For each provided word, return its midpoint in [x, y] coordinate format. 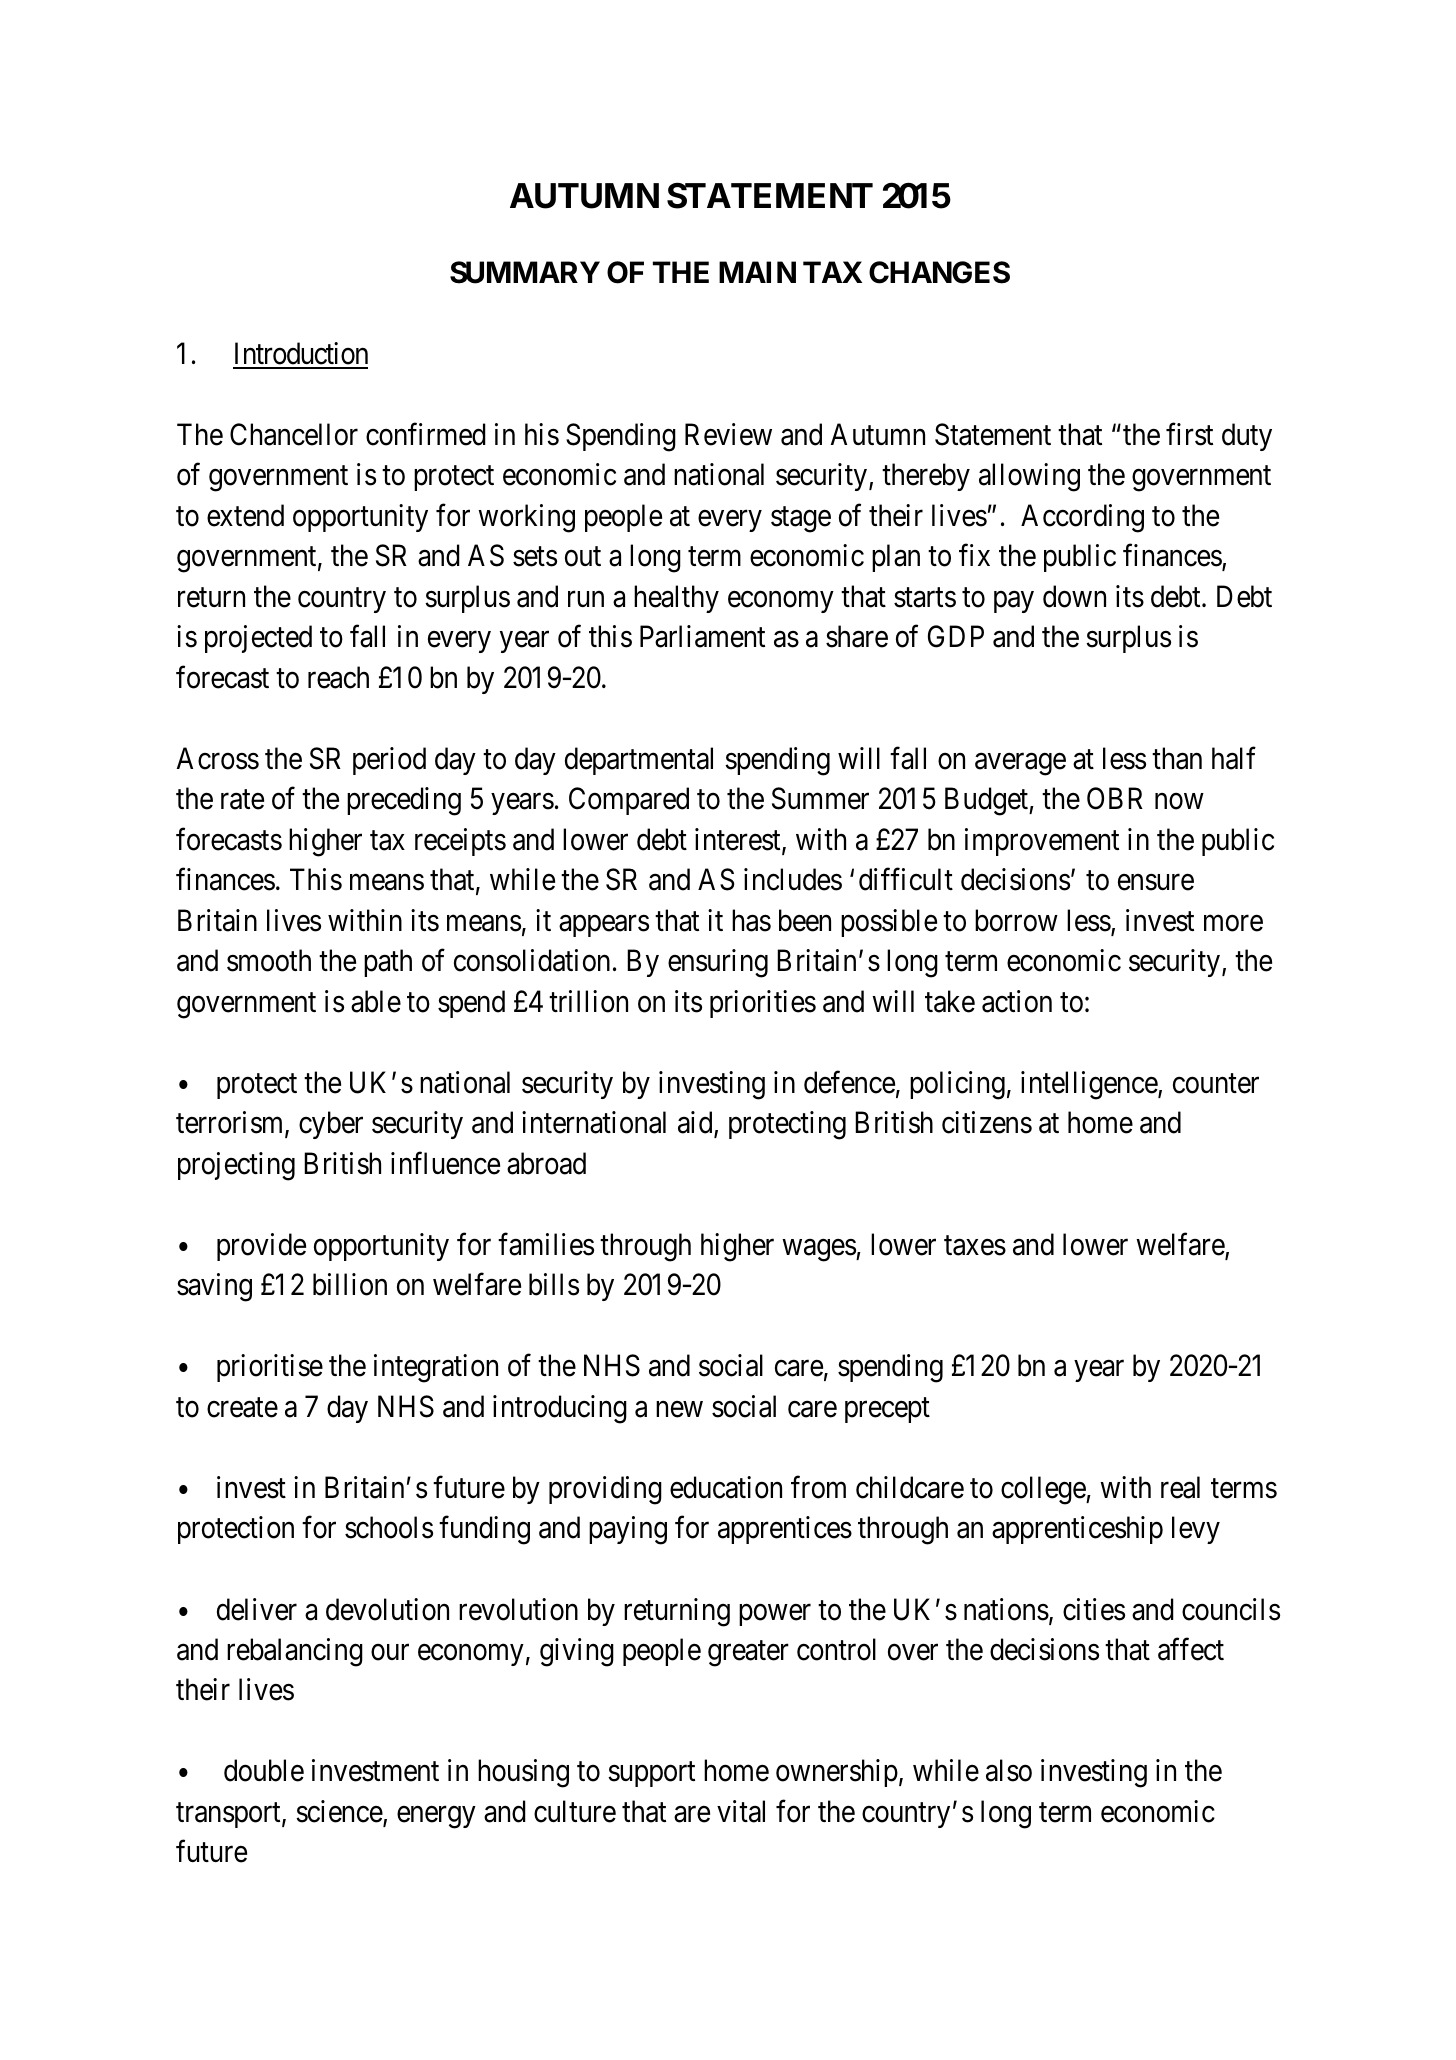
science [340, 1812]
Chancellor [294, 434]
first [1189, 434]
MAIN [757, 272]
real [1180, 1487]
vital [741, 1811]
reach [338, 677]
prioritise [270, 1368]
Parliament [702, 636]
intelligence [1090, 1085]
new [679, 1409]
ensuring [718, 963]
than [1177, 758]
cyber [331, 1125]
